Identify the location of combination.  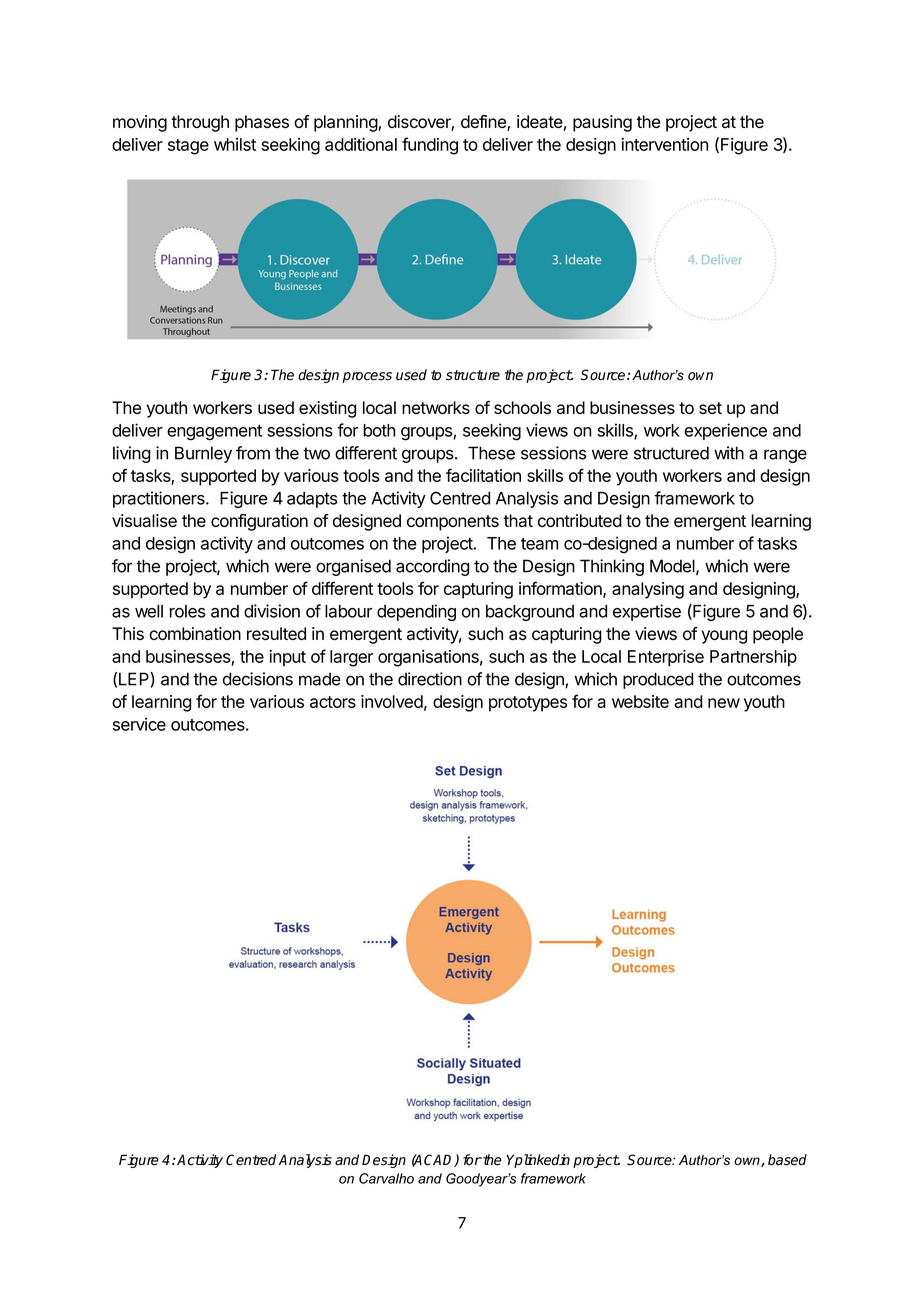
(195, 633).
